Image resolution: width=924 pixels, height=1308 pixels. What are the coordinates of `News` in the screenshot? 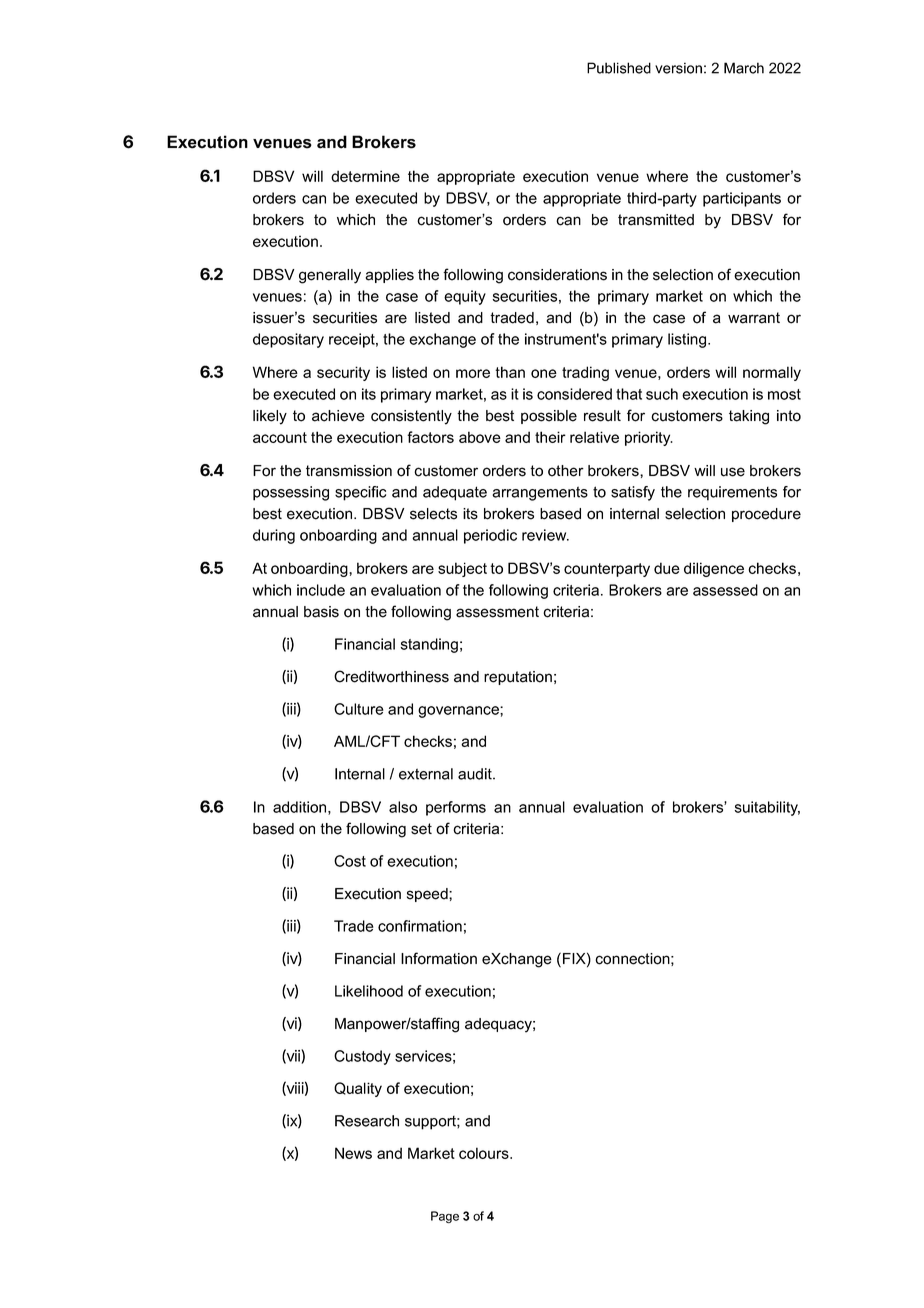 It's located at (353, 1153).
